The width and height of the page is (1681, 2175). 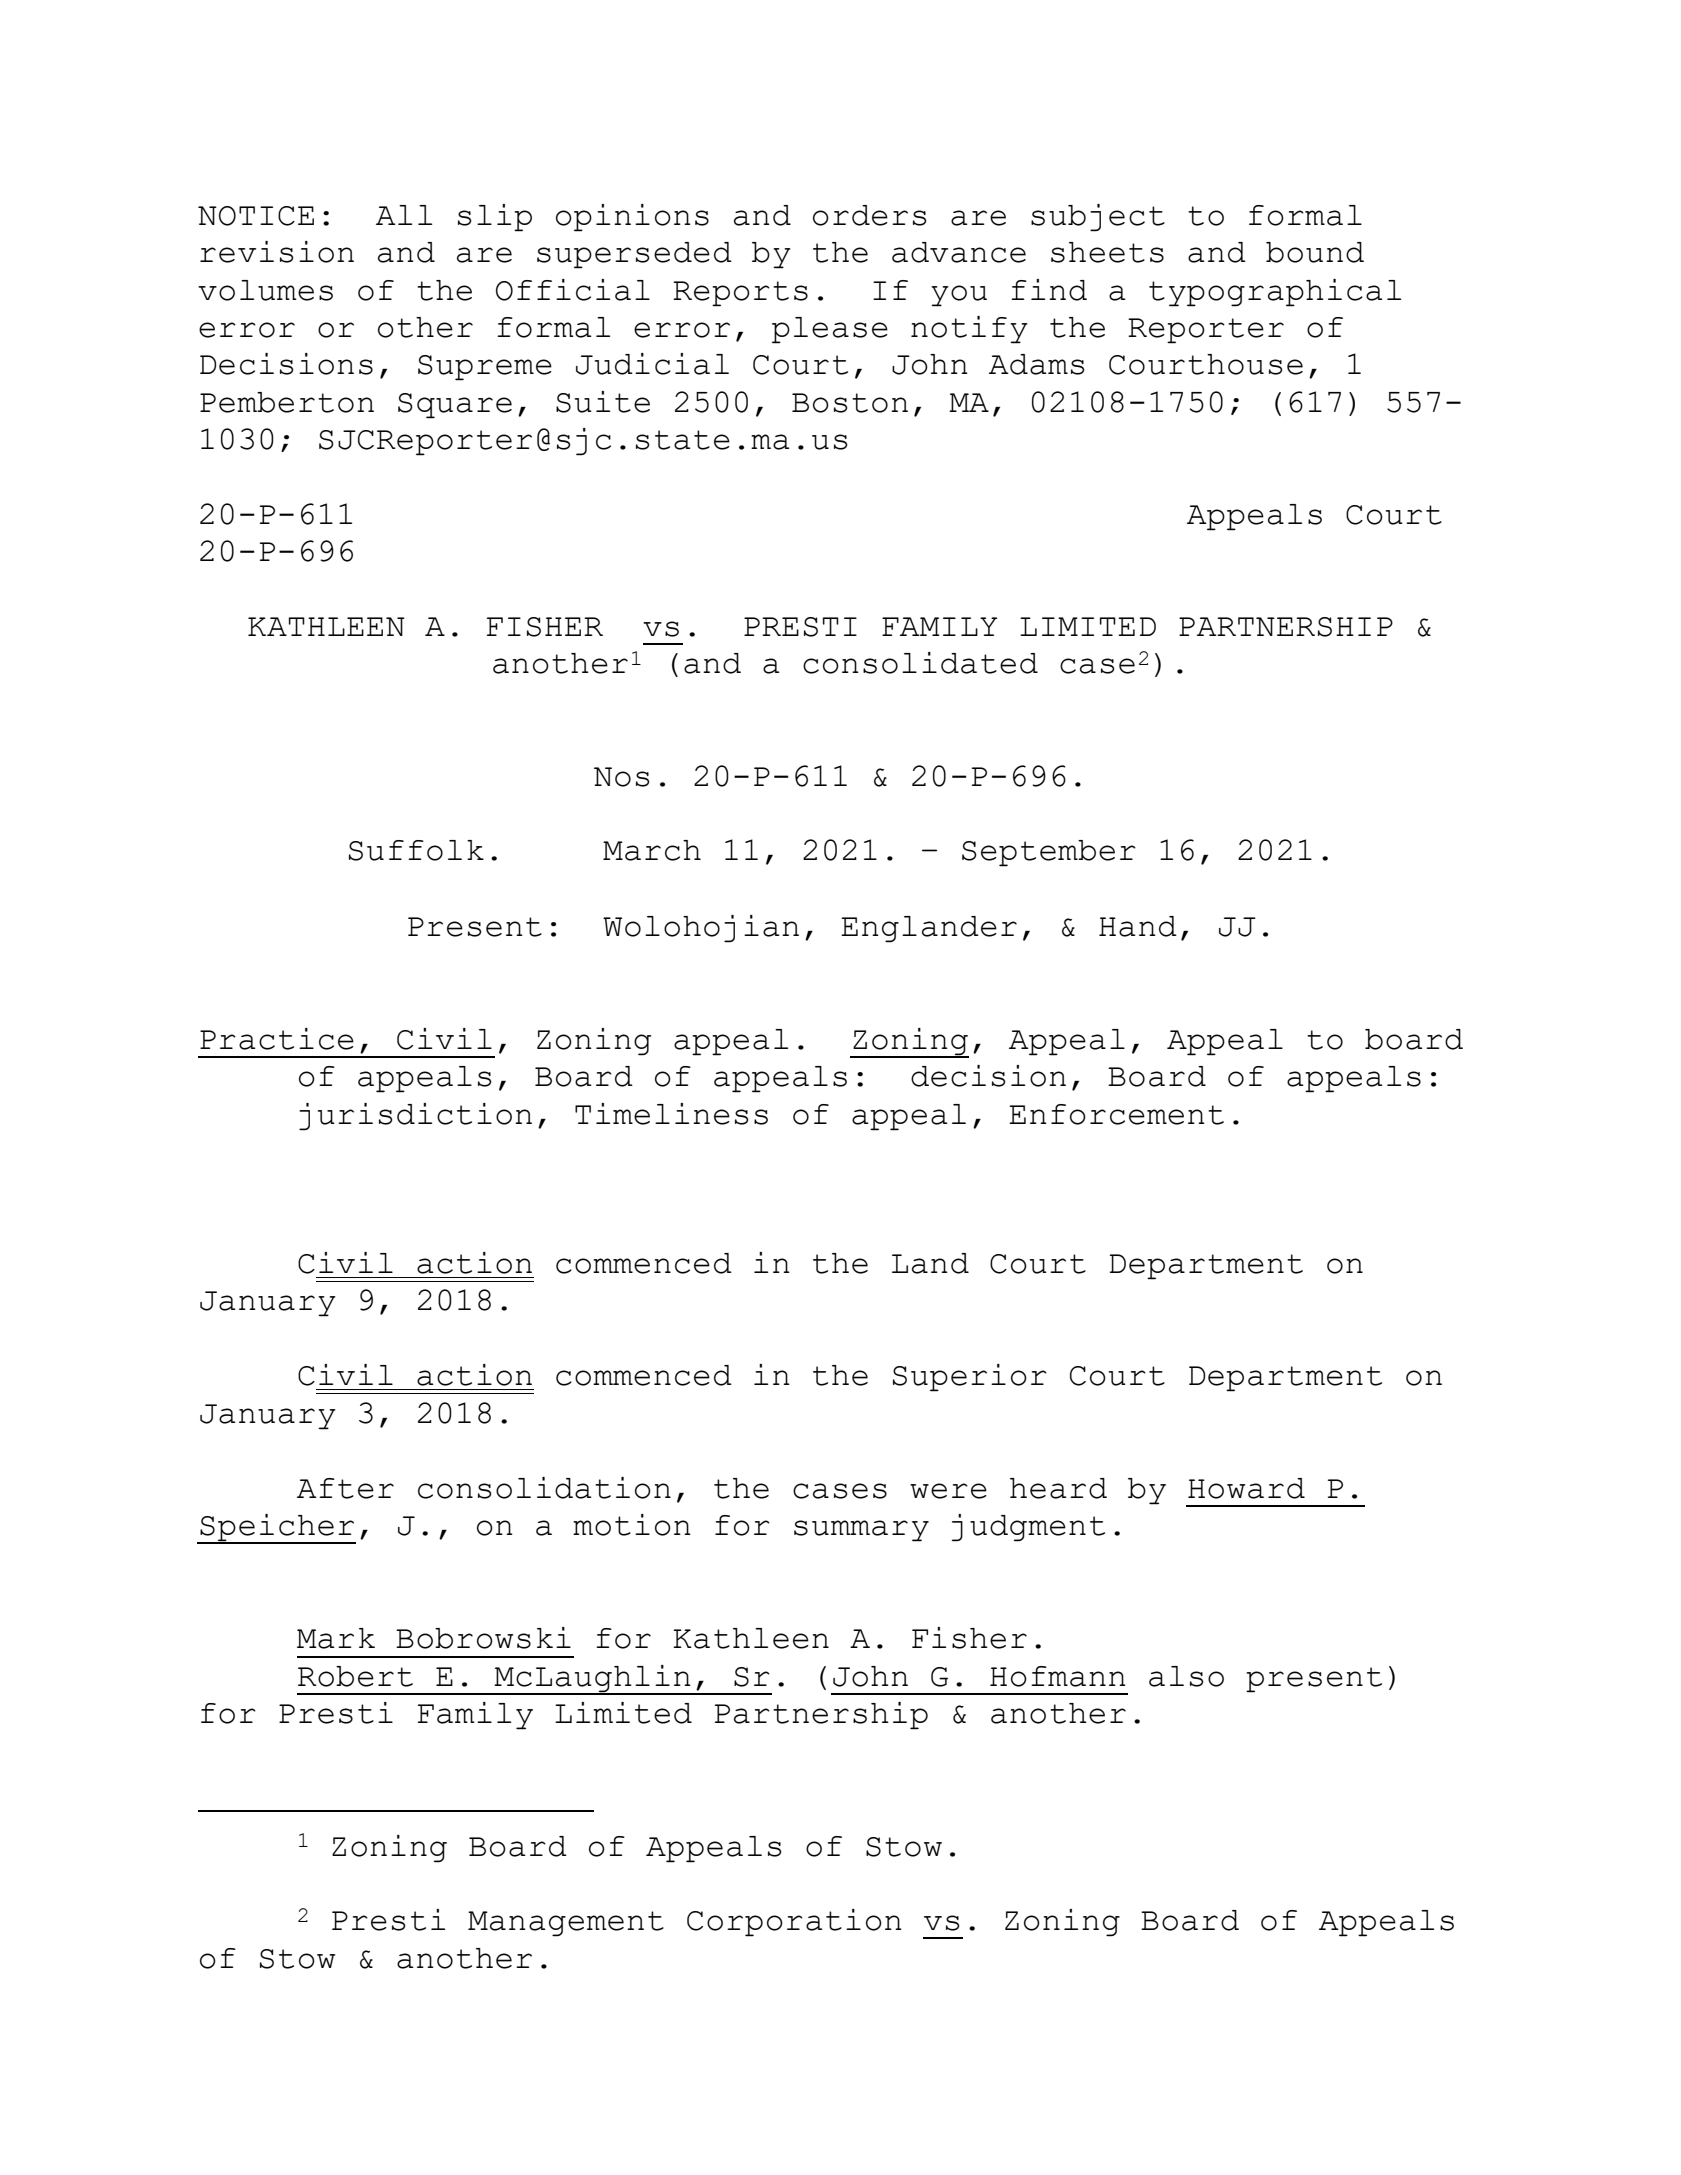 I want to click on sheets, so click(x=1107, y=252).
